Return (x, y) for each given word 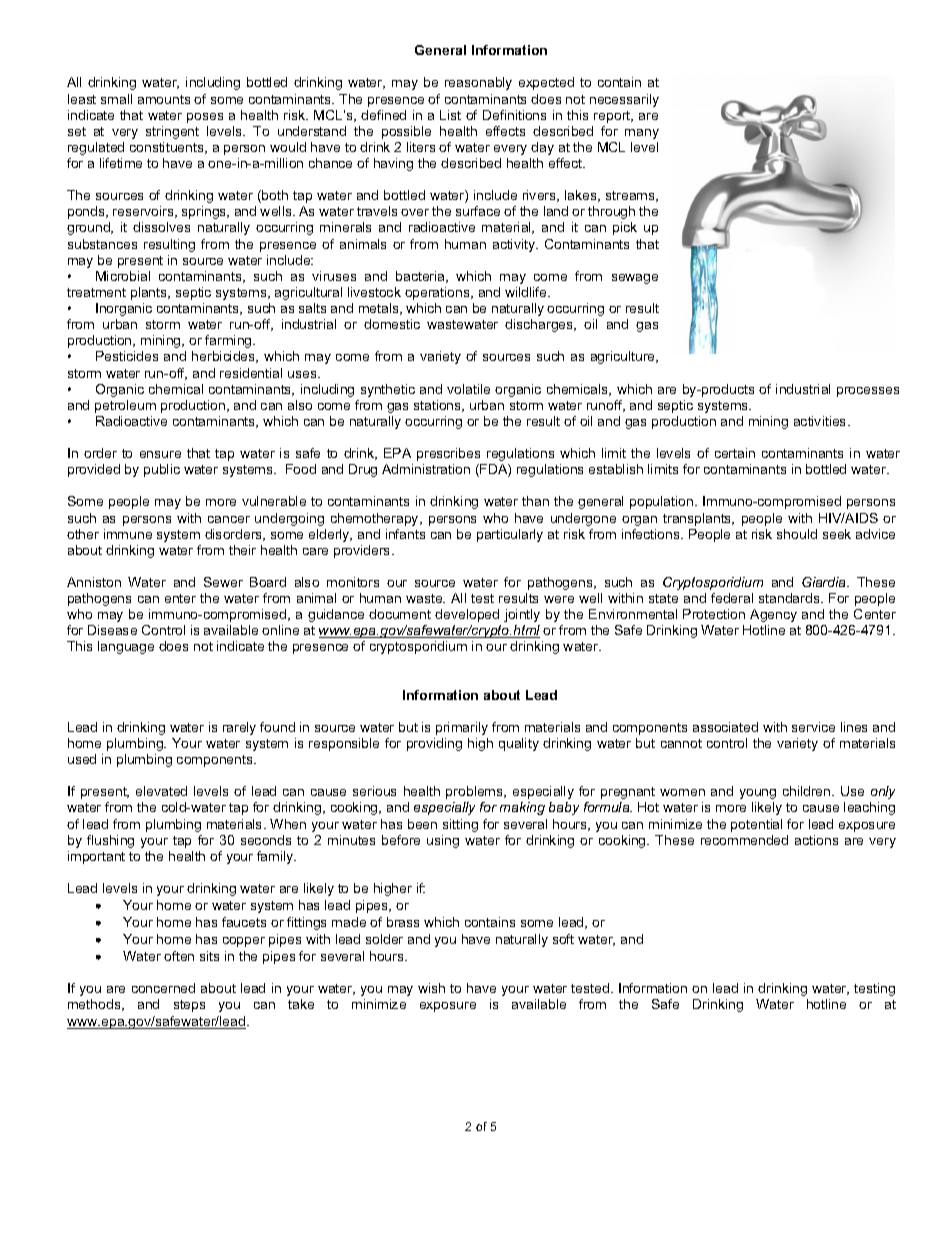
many (642, 134)
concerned (163, 988)
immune (128, 534)
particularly (510, 535)
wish (431, 988)
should (797, 534)
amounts (164, 99)
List (450, 115)
